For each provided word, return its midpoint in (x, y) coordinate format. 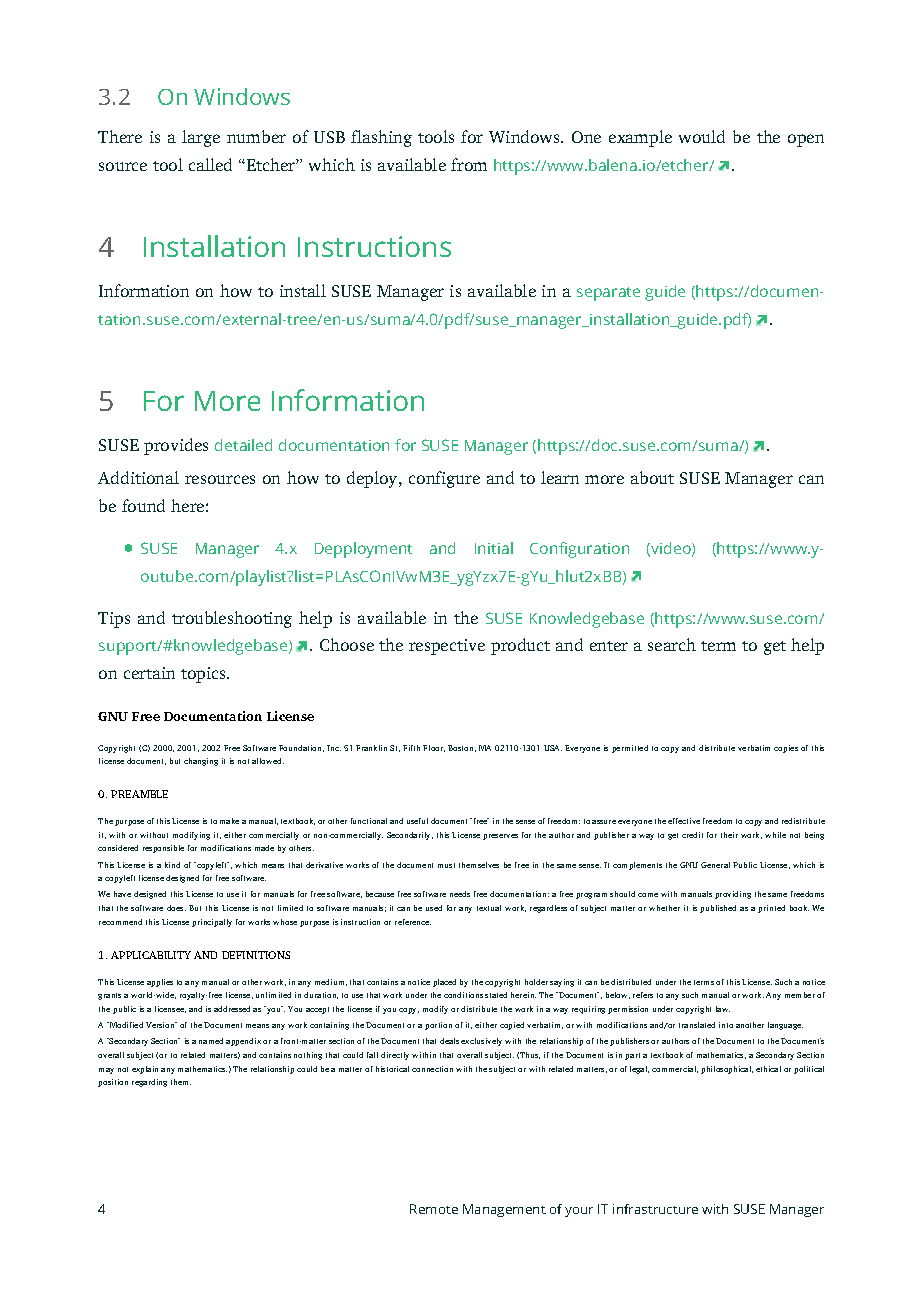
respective (447, 647)
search (672, 644)
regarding (149, 1083)
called (210, 164)
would (702, 136)
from (469, 164)
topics (204, 675)
